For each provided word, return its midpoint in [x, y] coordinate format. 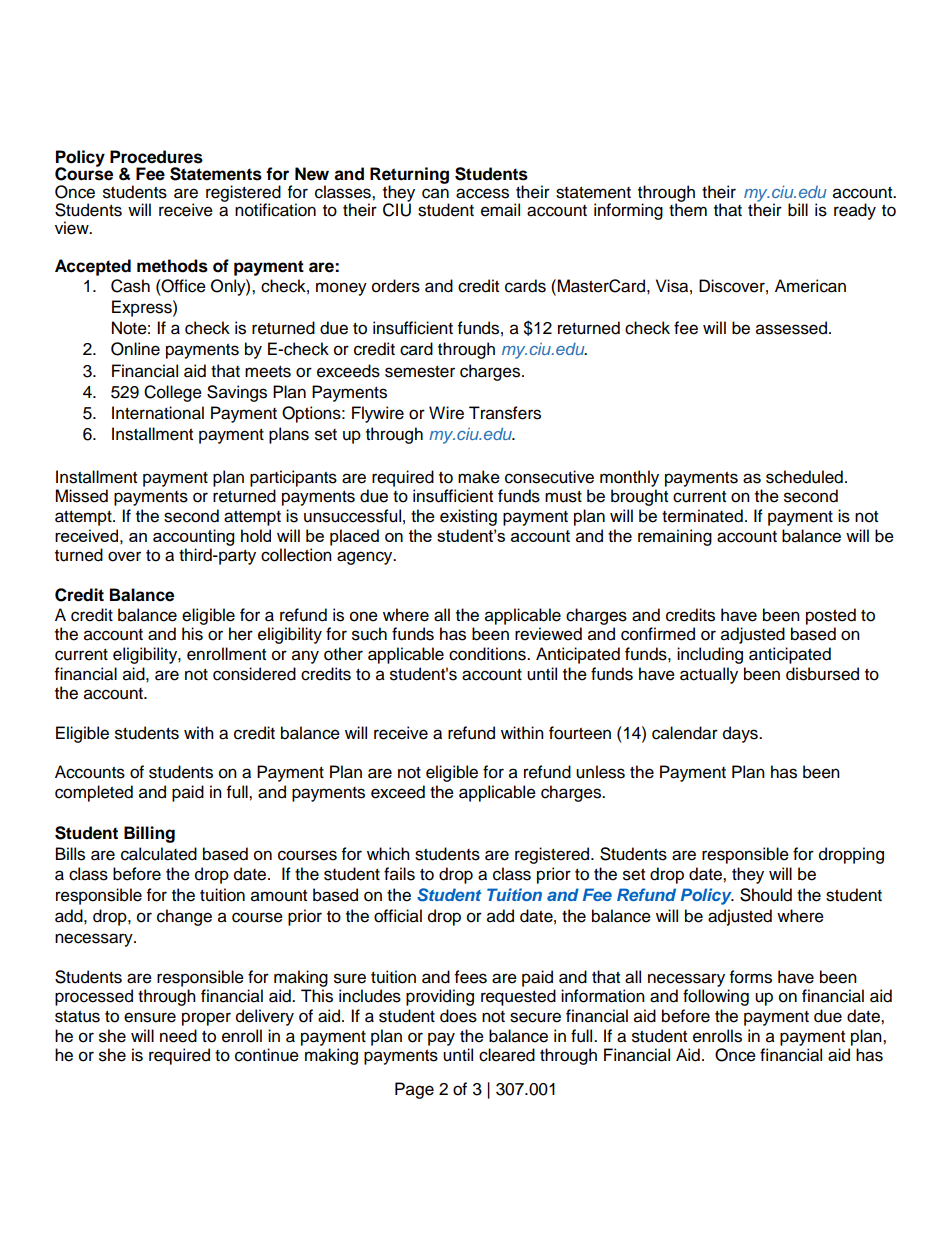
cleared [507, 1055]
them [688, 210]
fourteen [580, 733]
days [741, 734]
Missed [81, 496]
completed [94, 793]
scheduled [804, 477]
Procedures [156, 157]
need [178, 1036]
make [479, 477]
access [482, 193]
